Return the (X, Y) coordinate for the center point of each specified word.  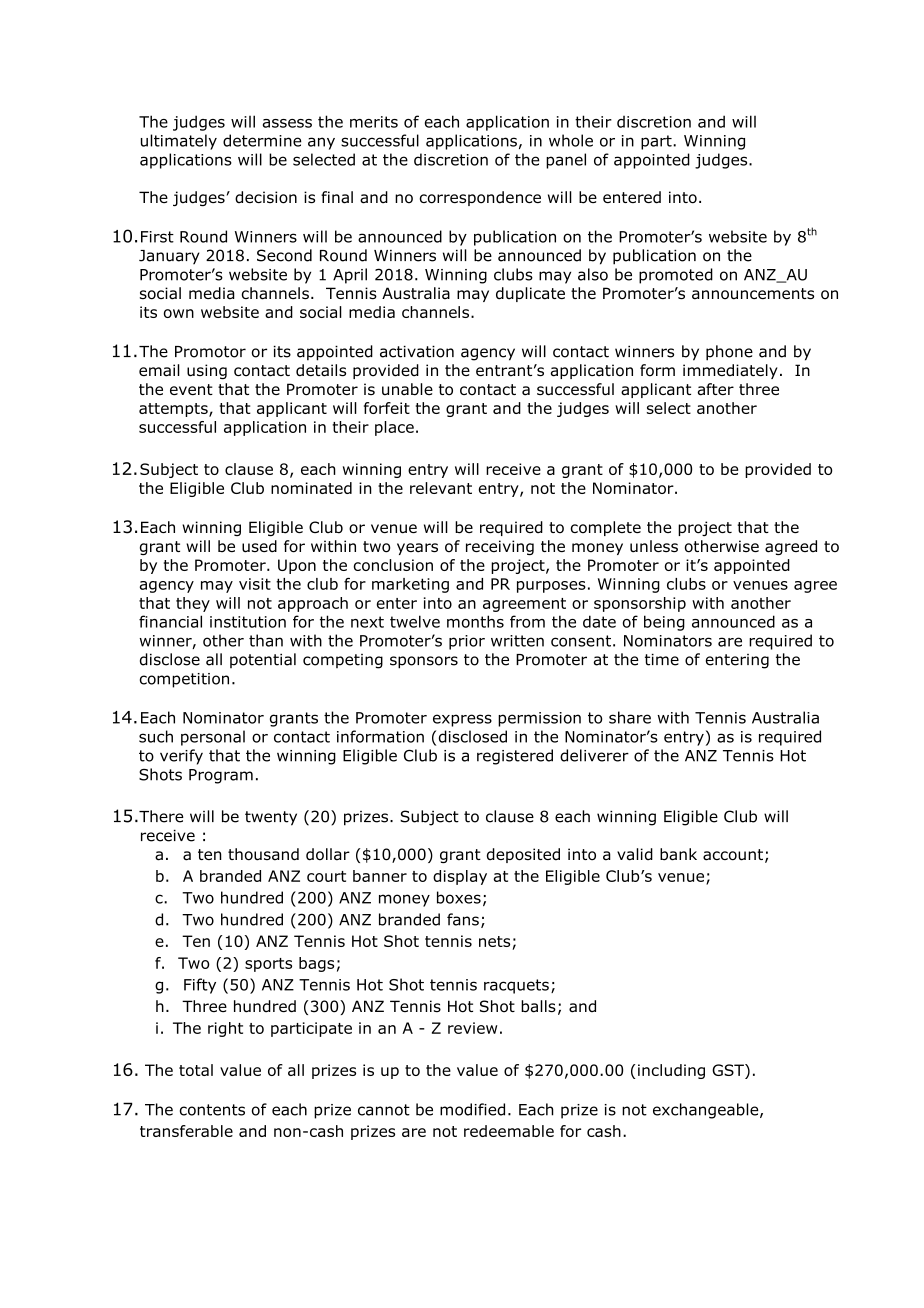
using (207, 371)
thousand (263, 854)
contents (212, 1110)
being (664, 623)
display (460, 877)
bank (678, 854)
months (475, 621)
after (715, 389)
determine (262, 140)
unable (407, 389)
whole (571, 140)
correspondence (480, 198)
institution (248, 622)
